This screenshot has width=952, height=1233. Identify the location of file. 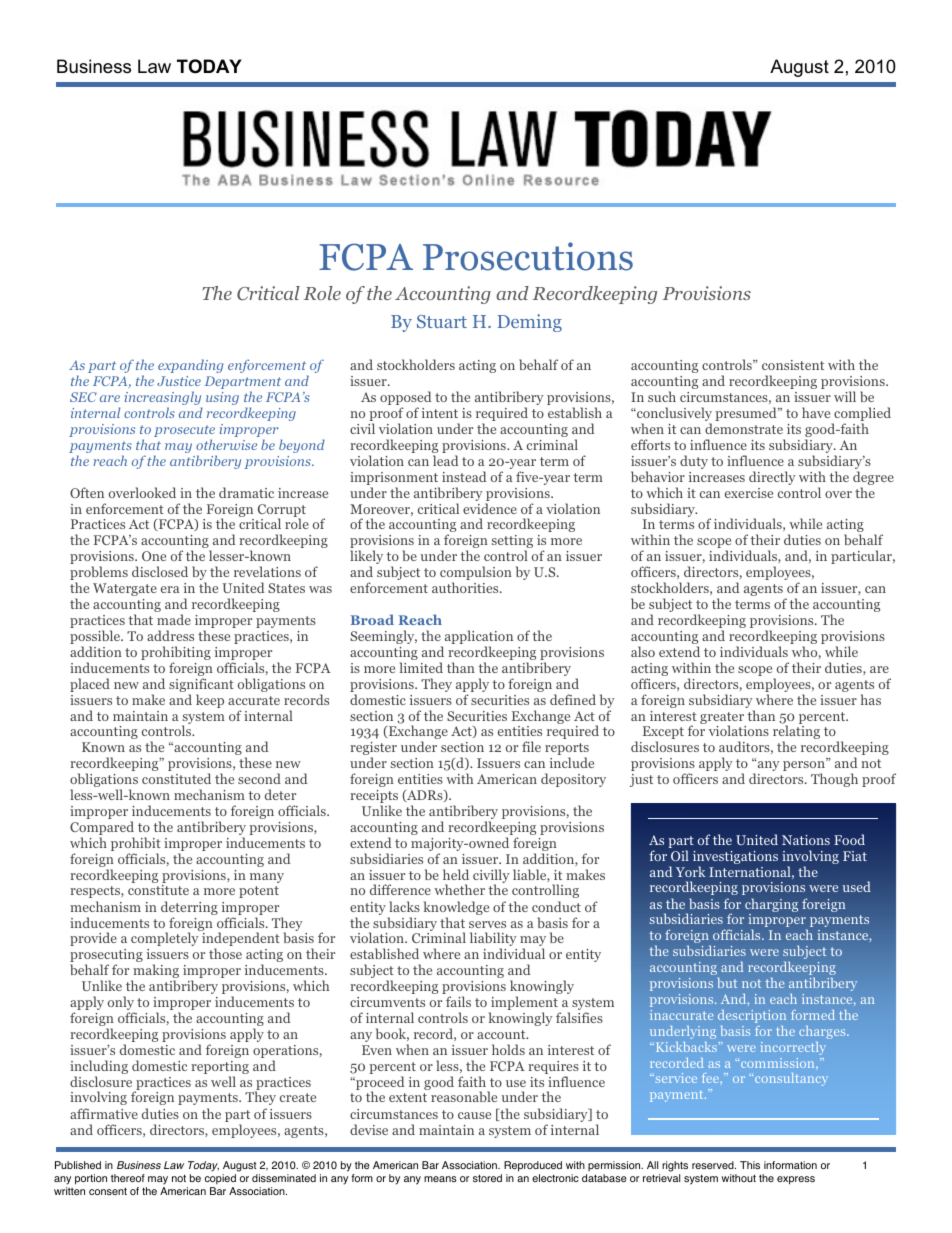
(531, 746).
